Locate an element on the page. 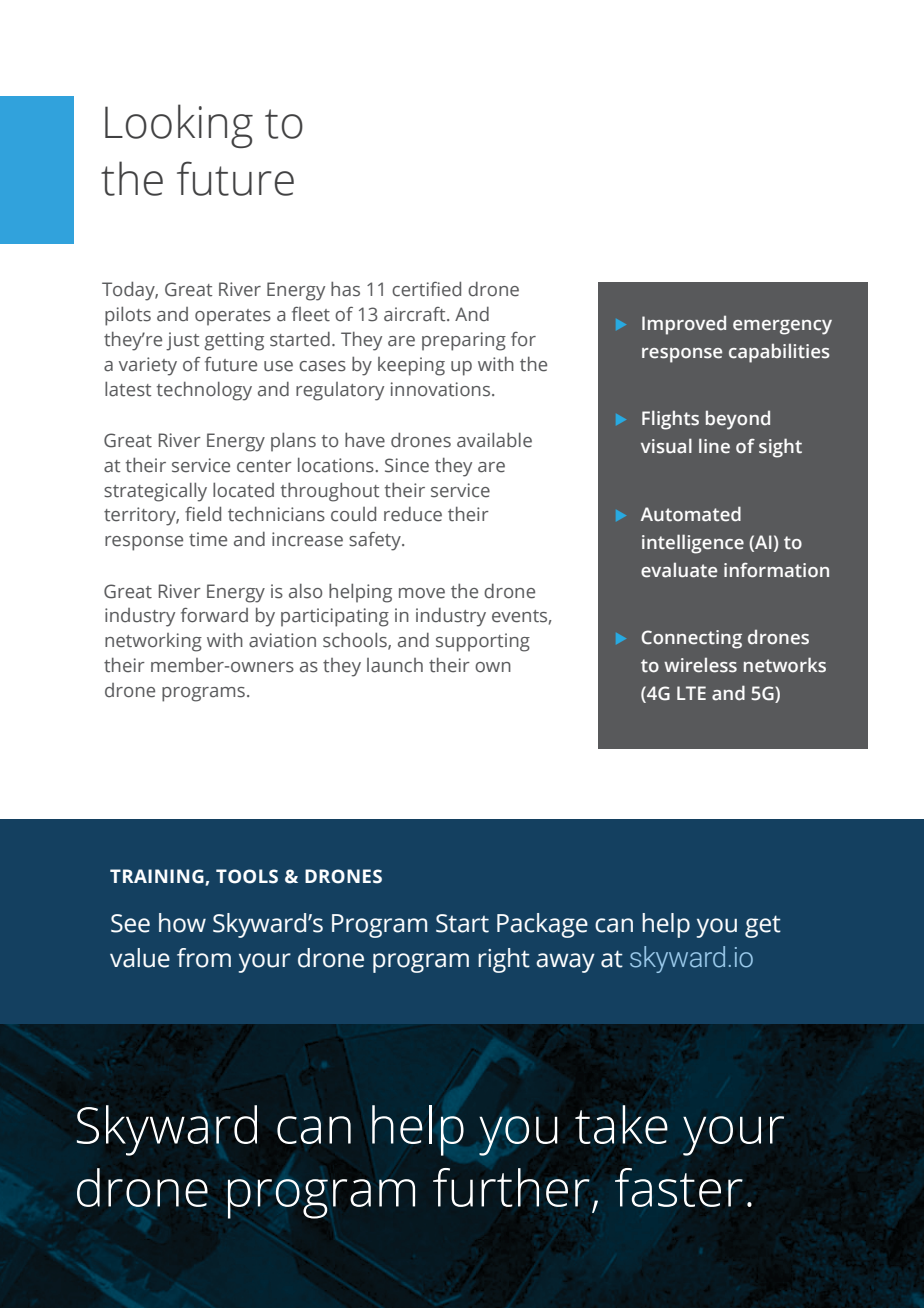 Image resolution: width=924 pixels, height=1308 pixels. certified is located at coordinates (426, 289).
